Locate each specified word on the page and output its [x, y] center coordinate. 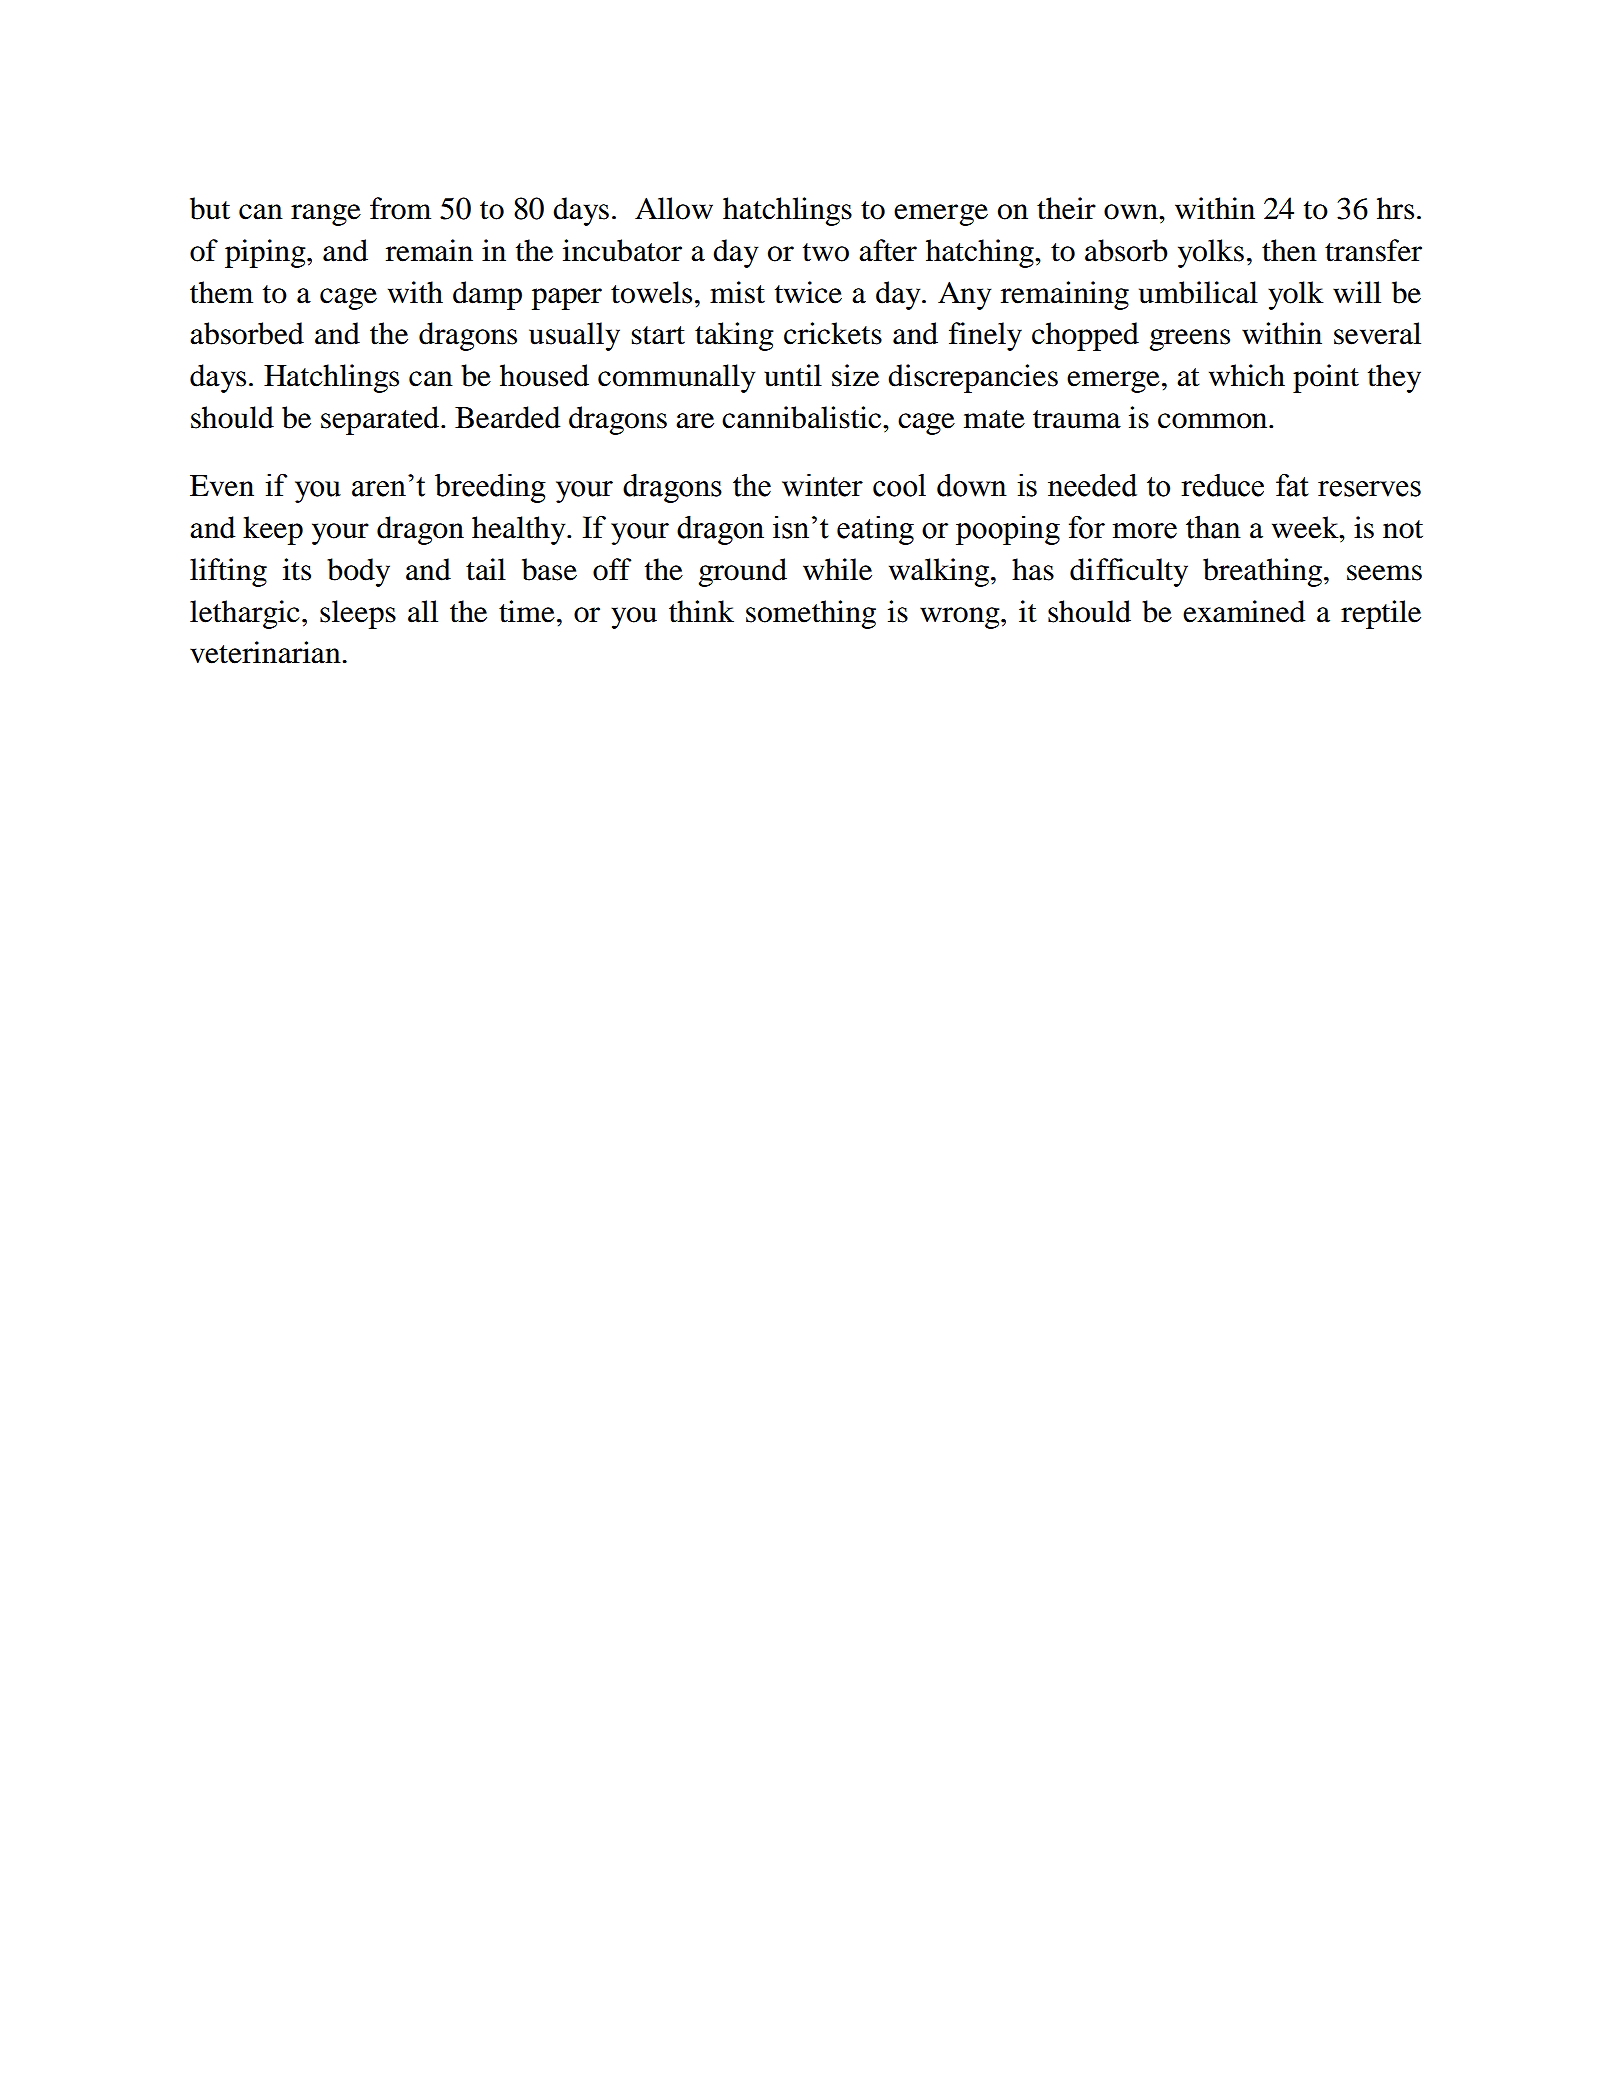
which [1247, 375]
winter [822, 485]
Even [222, 486]
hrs [1395, 208]
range [326, 215]
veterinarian [265, 652]
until [793, 375]
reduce [1222, 485]
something [811, 614]
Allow [674, 208]
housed [544, 375]
